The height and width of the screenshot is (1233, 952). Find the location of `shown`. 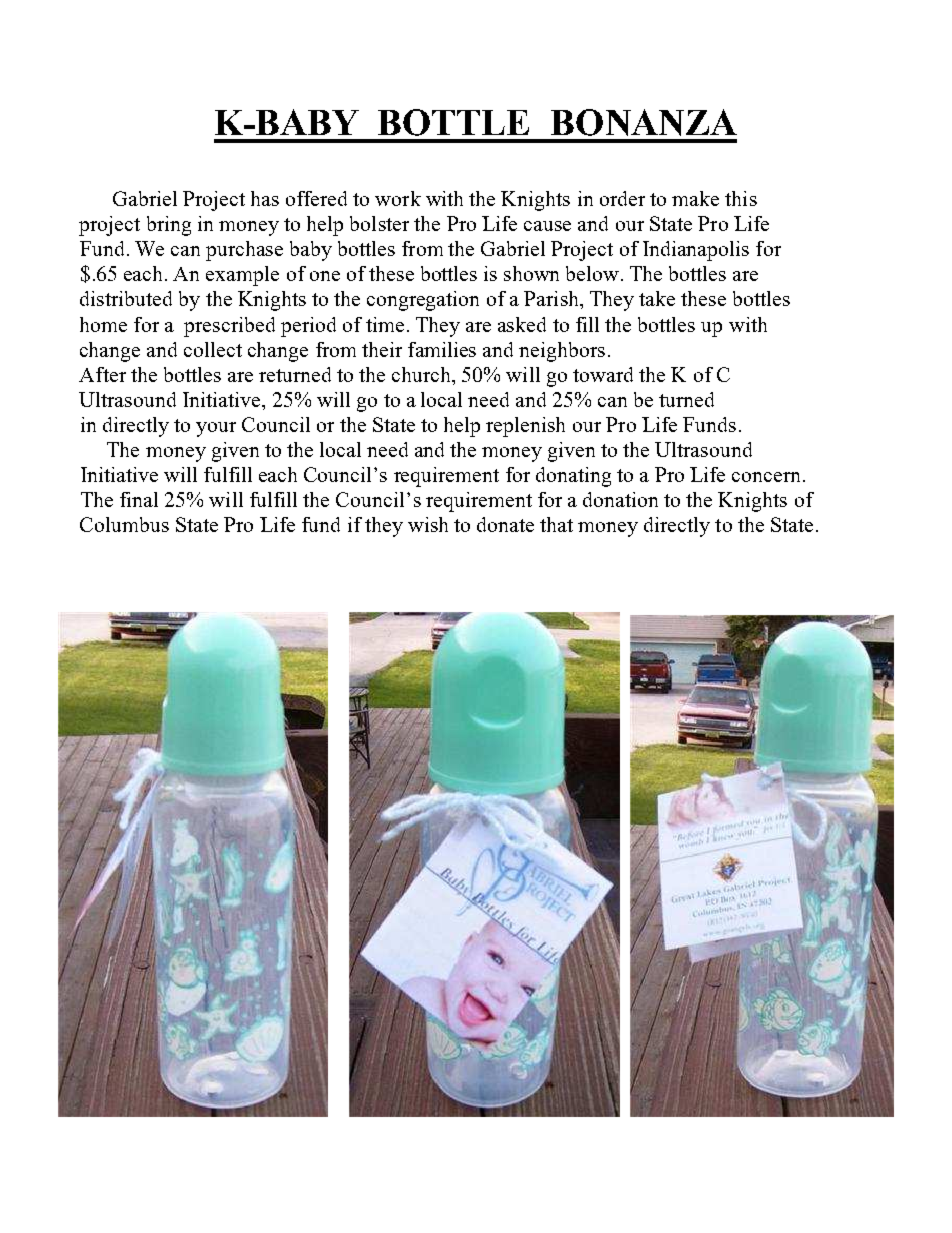

shown is located at coordinates (531, 273).
